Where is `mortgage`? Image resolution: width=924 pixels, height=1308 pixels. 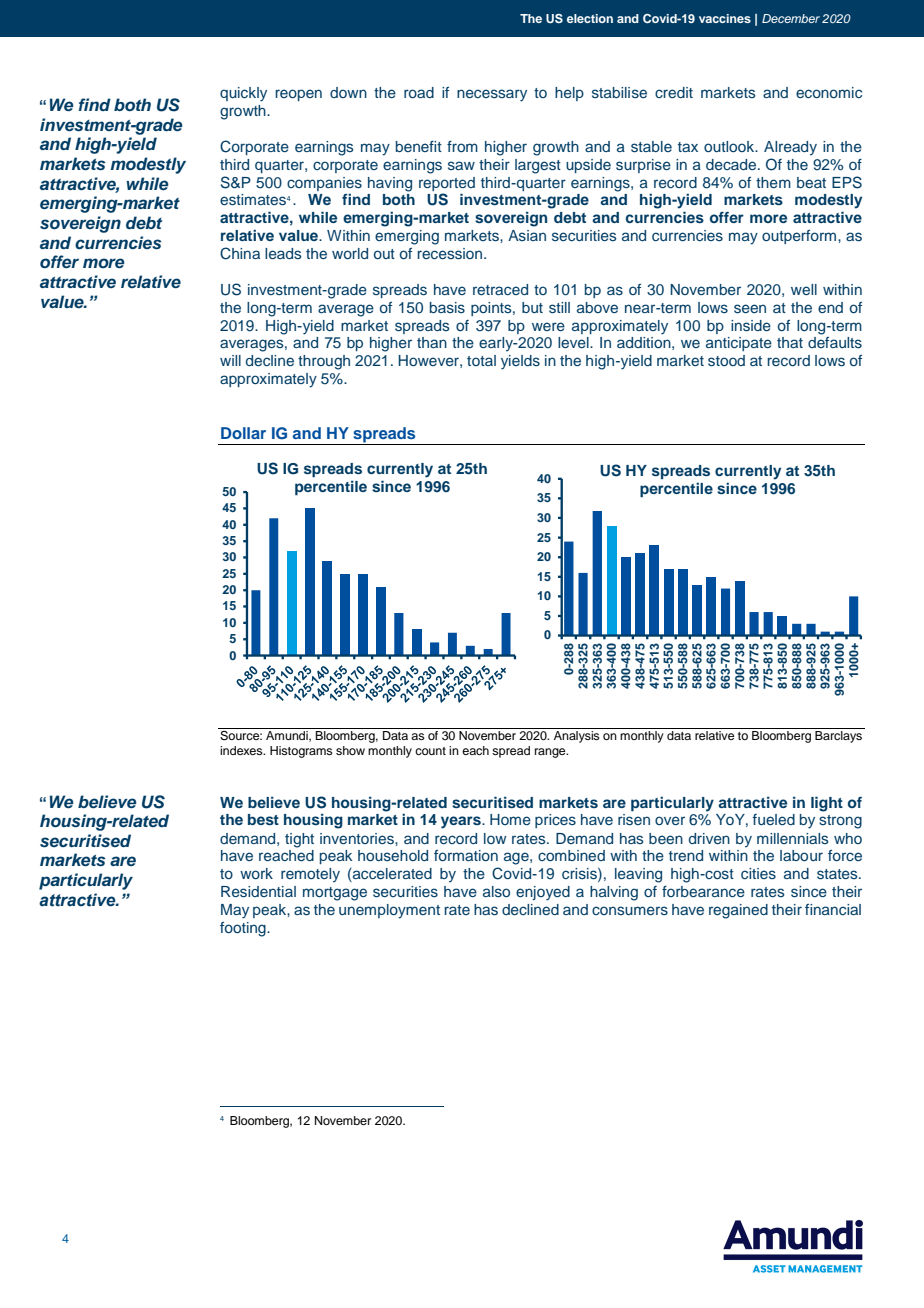 mortgage is located at coordinates (335, 894).
